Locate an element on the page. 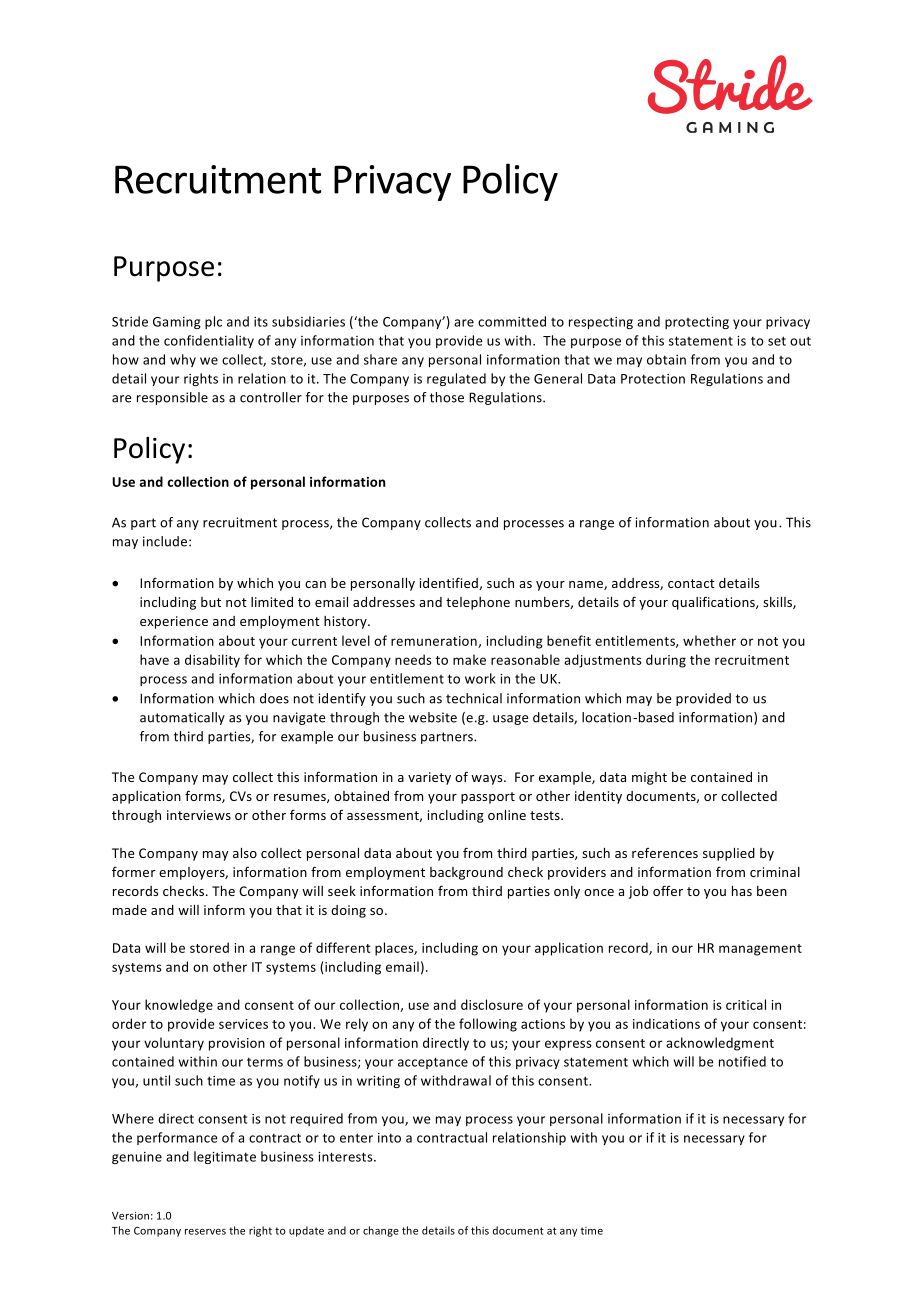 This document has height=1308, width=924. offer is located at coordinates (668, 890).
